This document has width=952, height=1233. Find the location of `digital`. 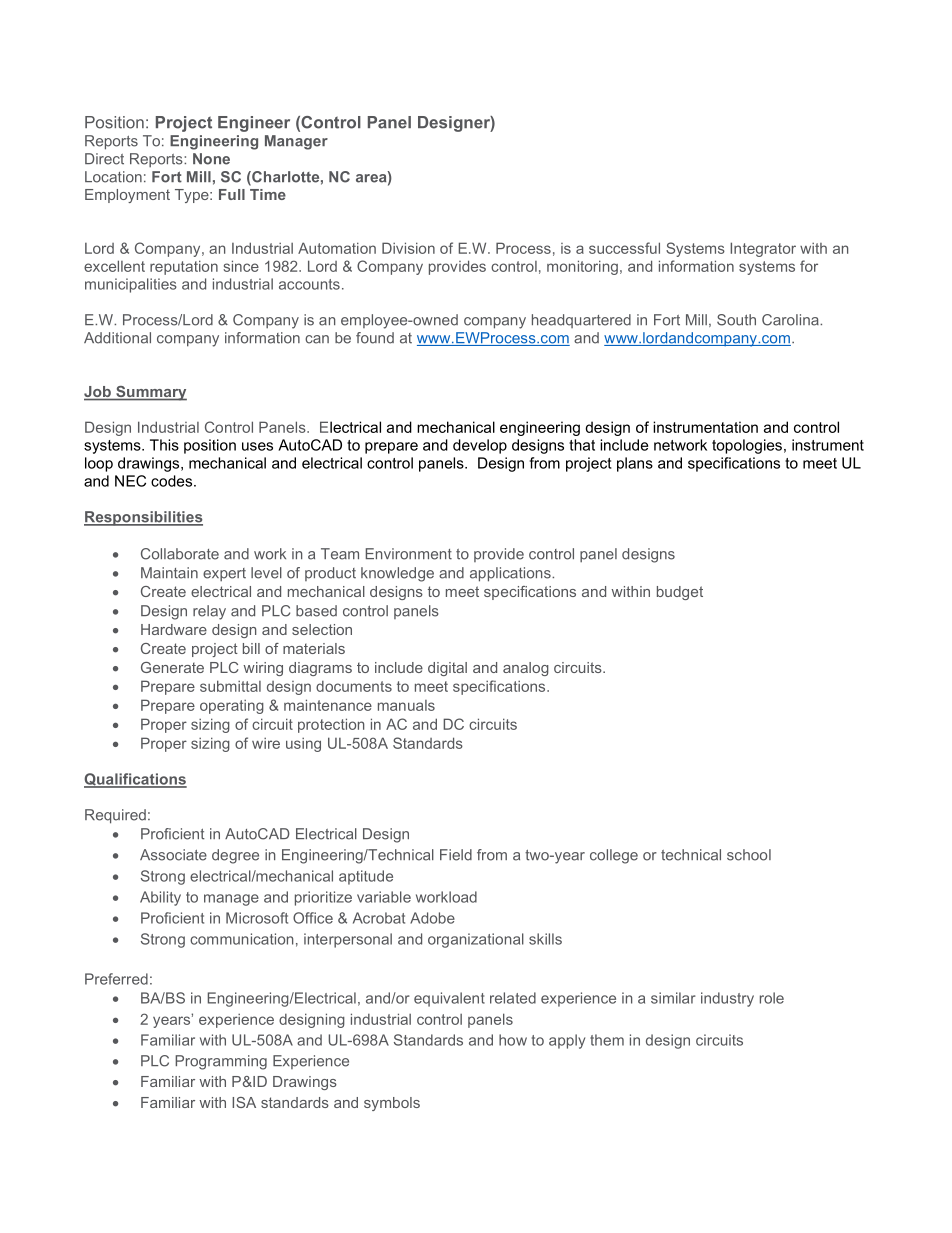

digital is located at coordinates (447, 669).
